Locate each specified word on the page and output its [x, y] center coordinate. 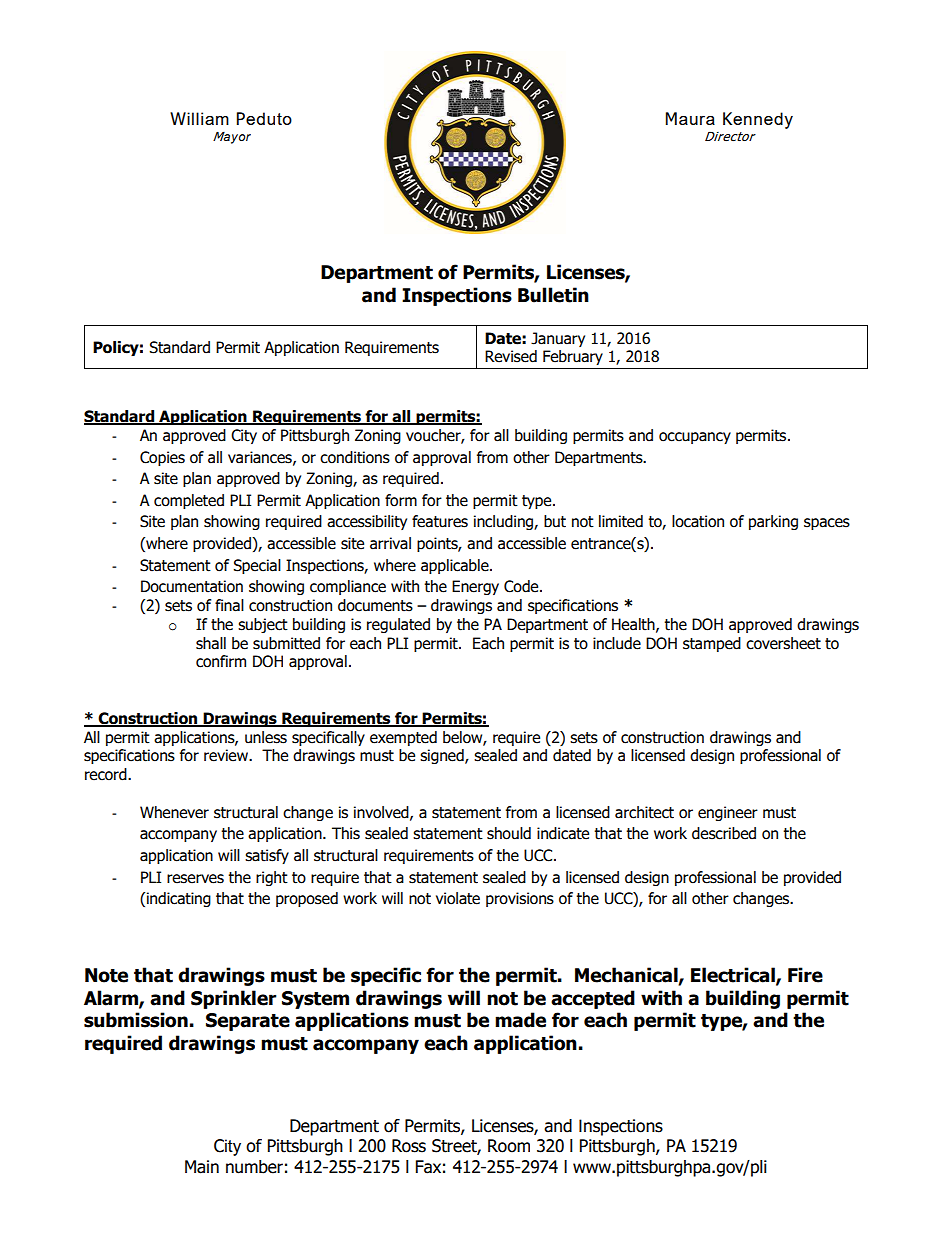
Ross [409, 1146]
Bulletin [553, 295]
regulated [398, 625]
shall [211, 643]
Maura [690, 118]
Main [202, 1167]
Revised [511, 356]
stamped [712, 644]
